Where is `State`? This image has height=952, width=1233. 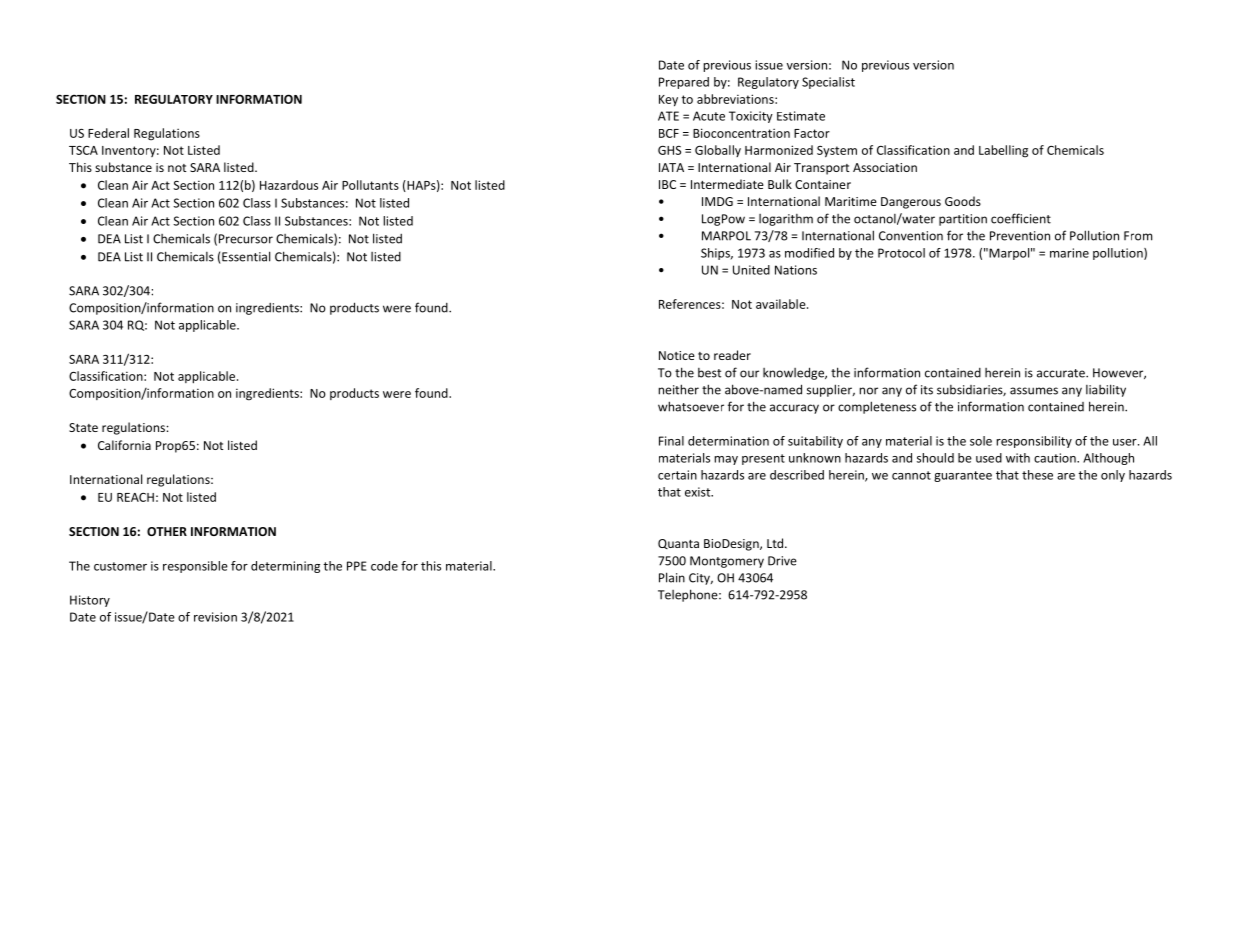 State is located at coordinates (83, 427).
